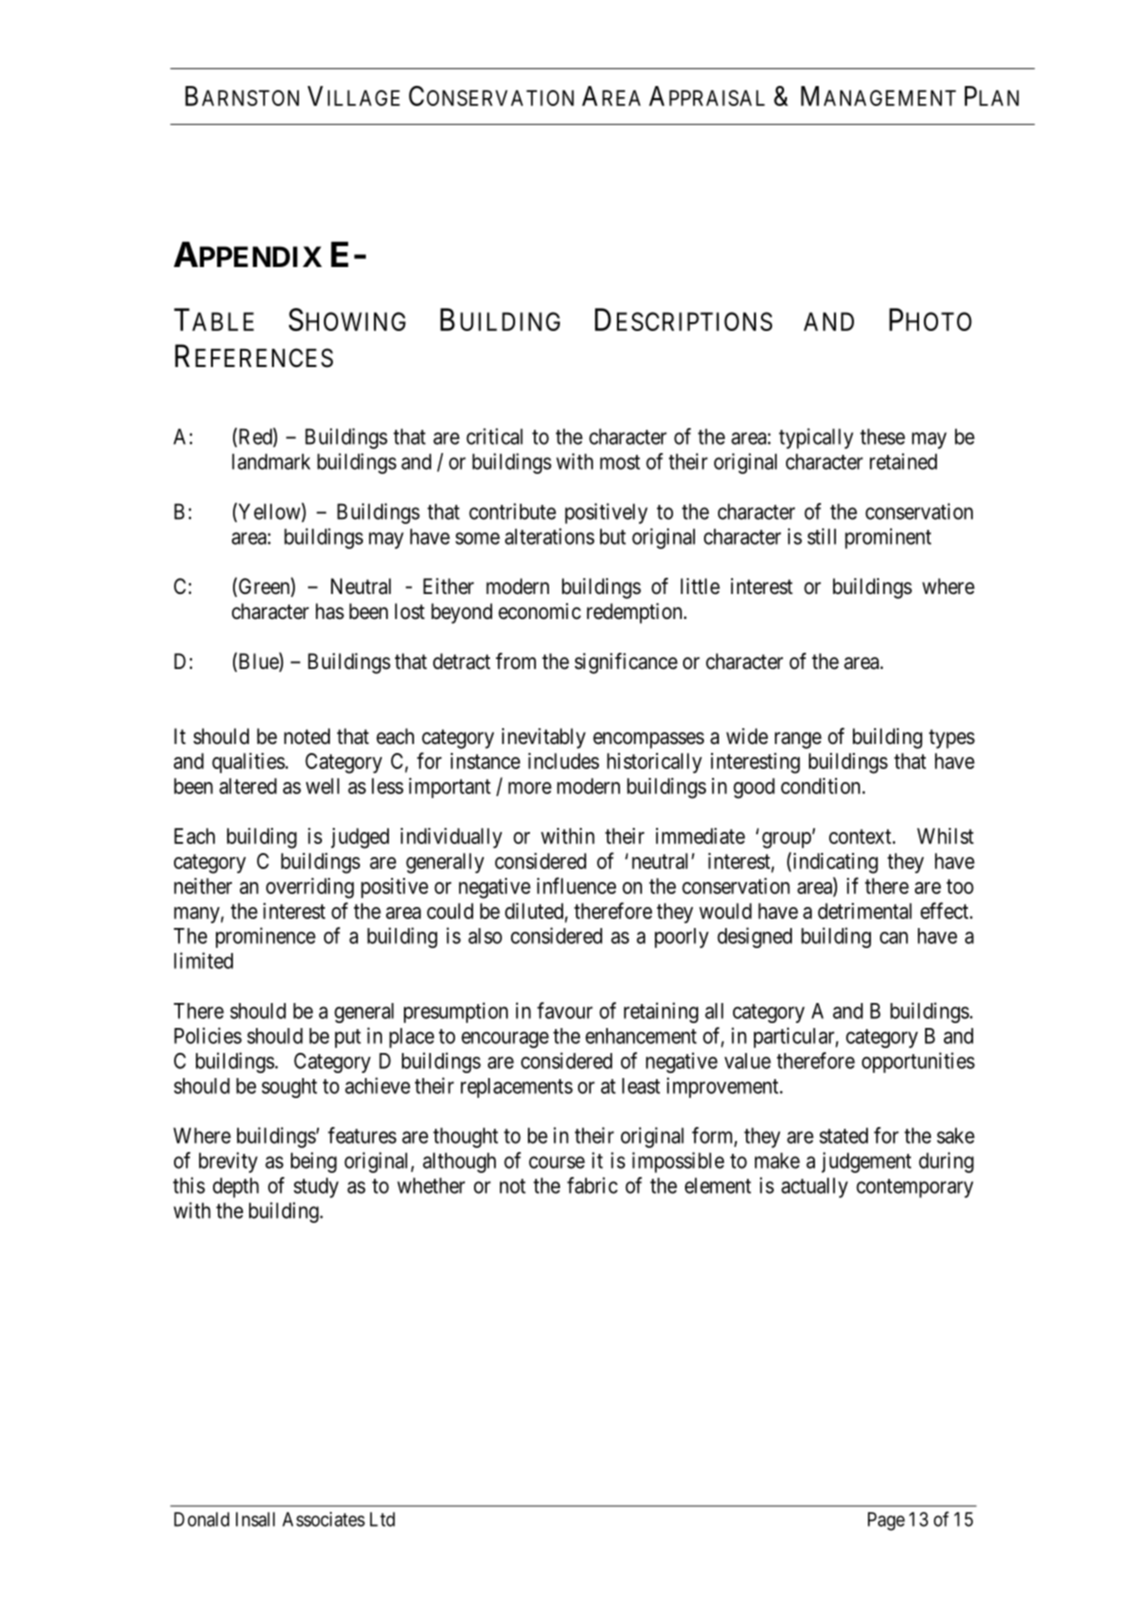 Image resolution: width=1146 pixels, height=1622 pixels. Describe the element at coordinates (620, 462) in the screenshot. I see `most` at that location.
